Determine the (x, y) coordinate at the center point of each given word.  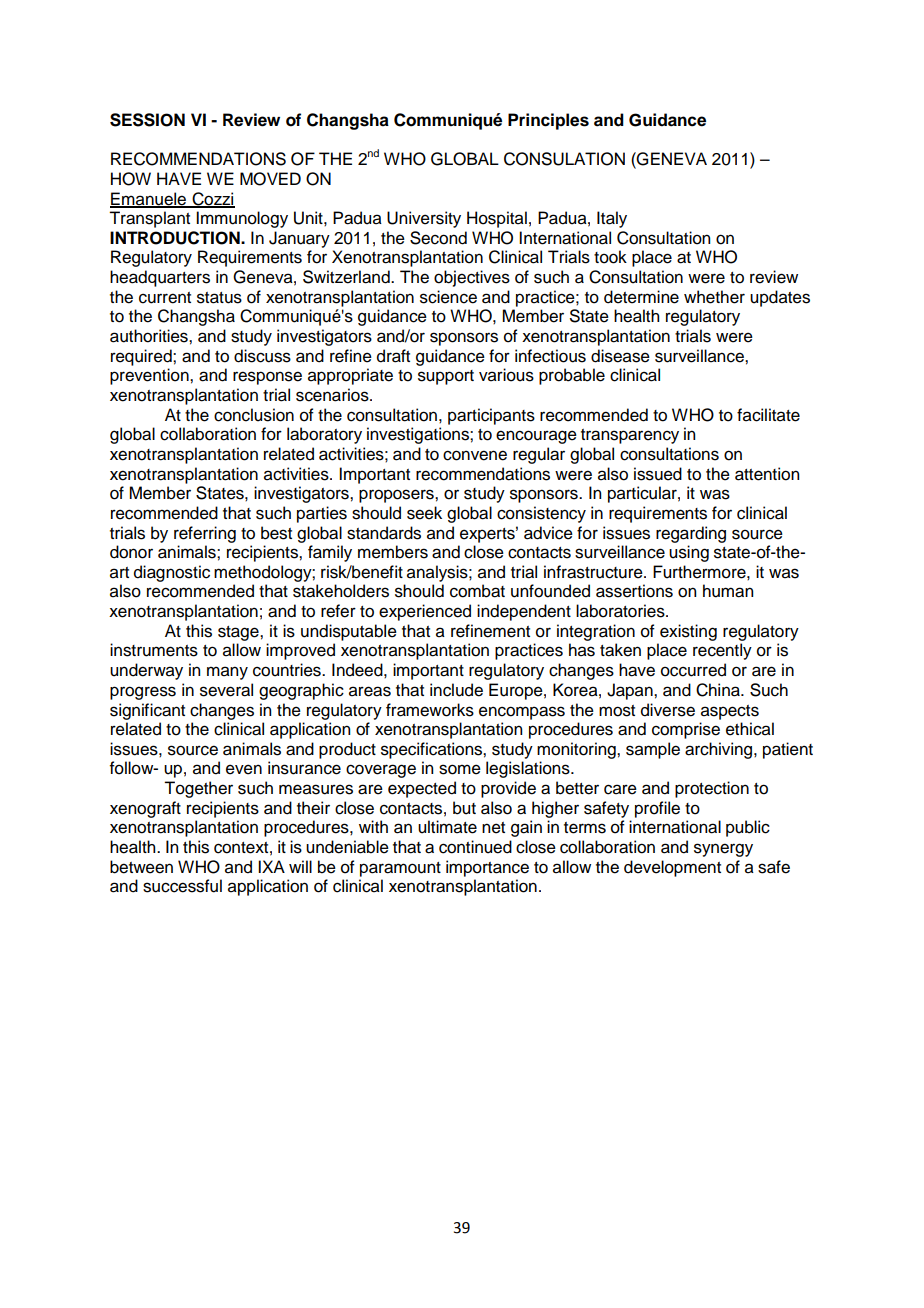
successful (182, 886)
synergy (723, 850)
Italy (612, 219)
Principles (548, 121)
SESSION (147, 120)
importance (487, 868)
